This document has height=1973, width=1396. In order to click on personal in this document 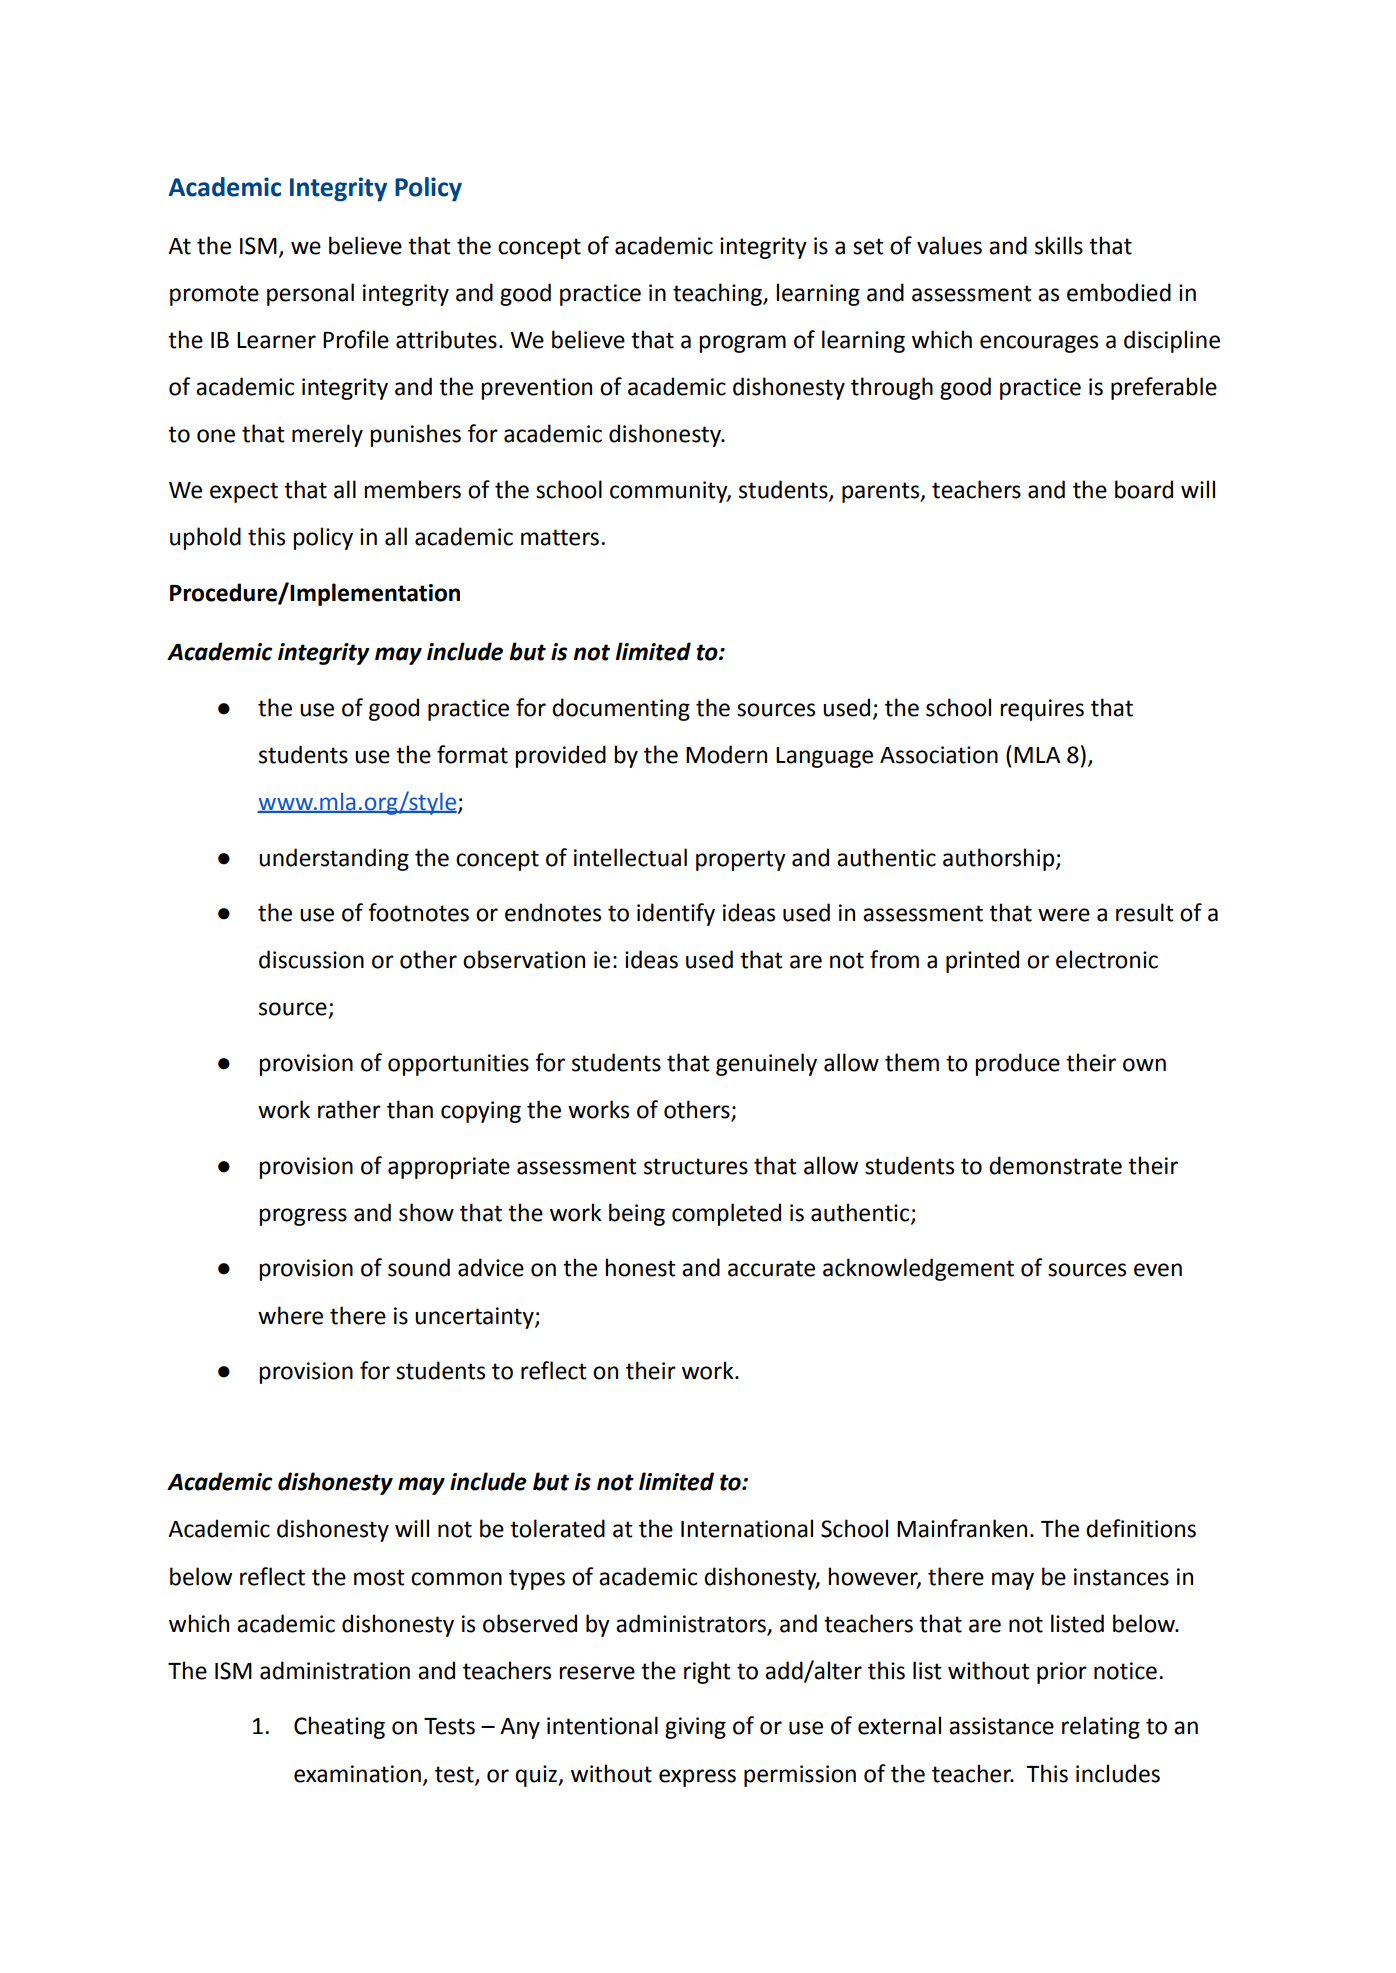, I will do `click(310, 294)`.
